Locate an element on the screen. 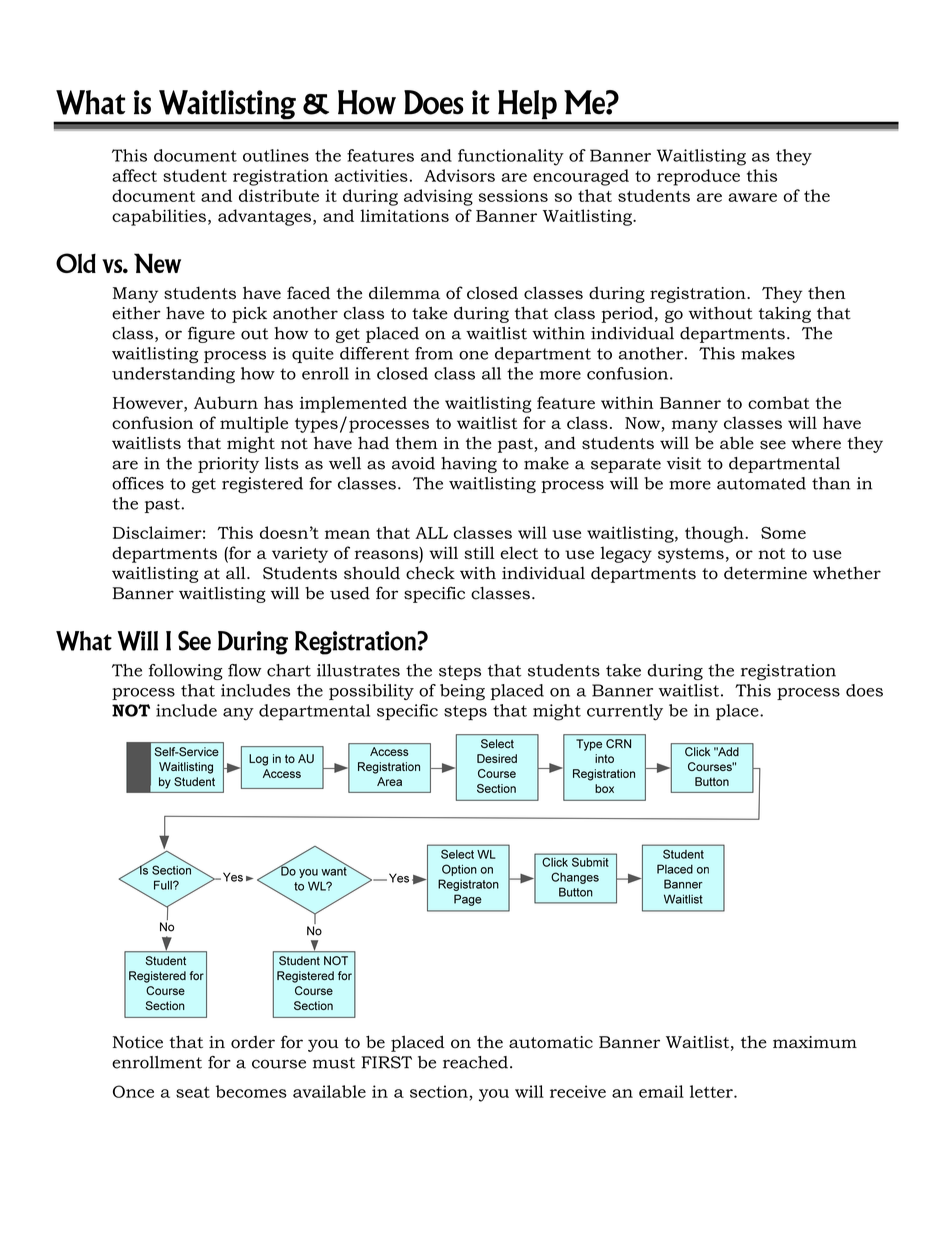 This screenshot has height=1233, width=952. affect is located at coordinates (134, 175).
